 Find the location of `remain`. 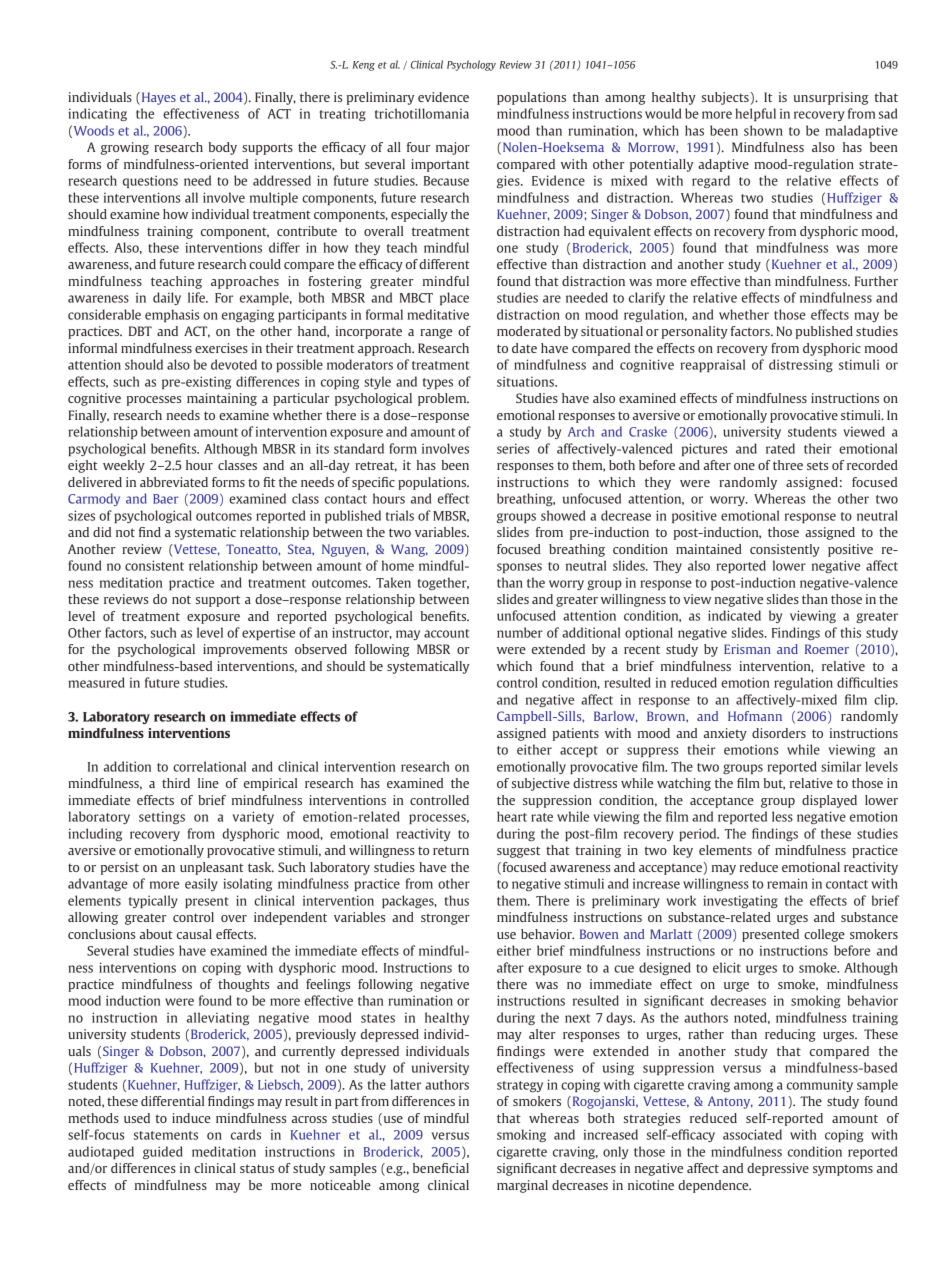

remain is located at coordinates (787, 883).
